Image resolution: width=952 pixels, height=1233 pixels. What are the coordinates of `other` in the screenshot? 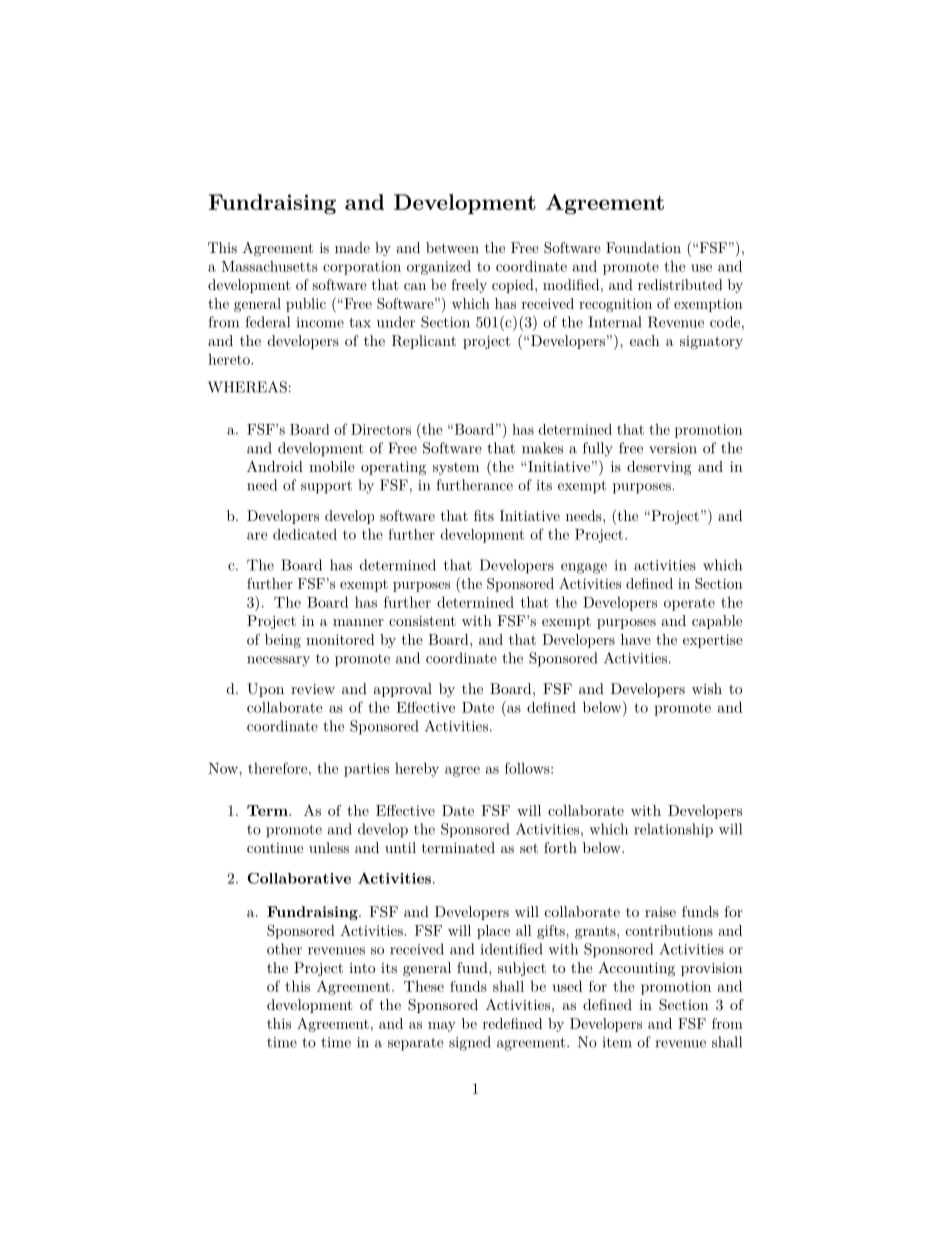 It's located at (284, 949).
